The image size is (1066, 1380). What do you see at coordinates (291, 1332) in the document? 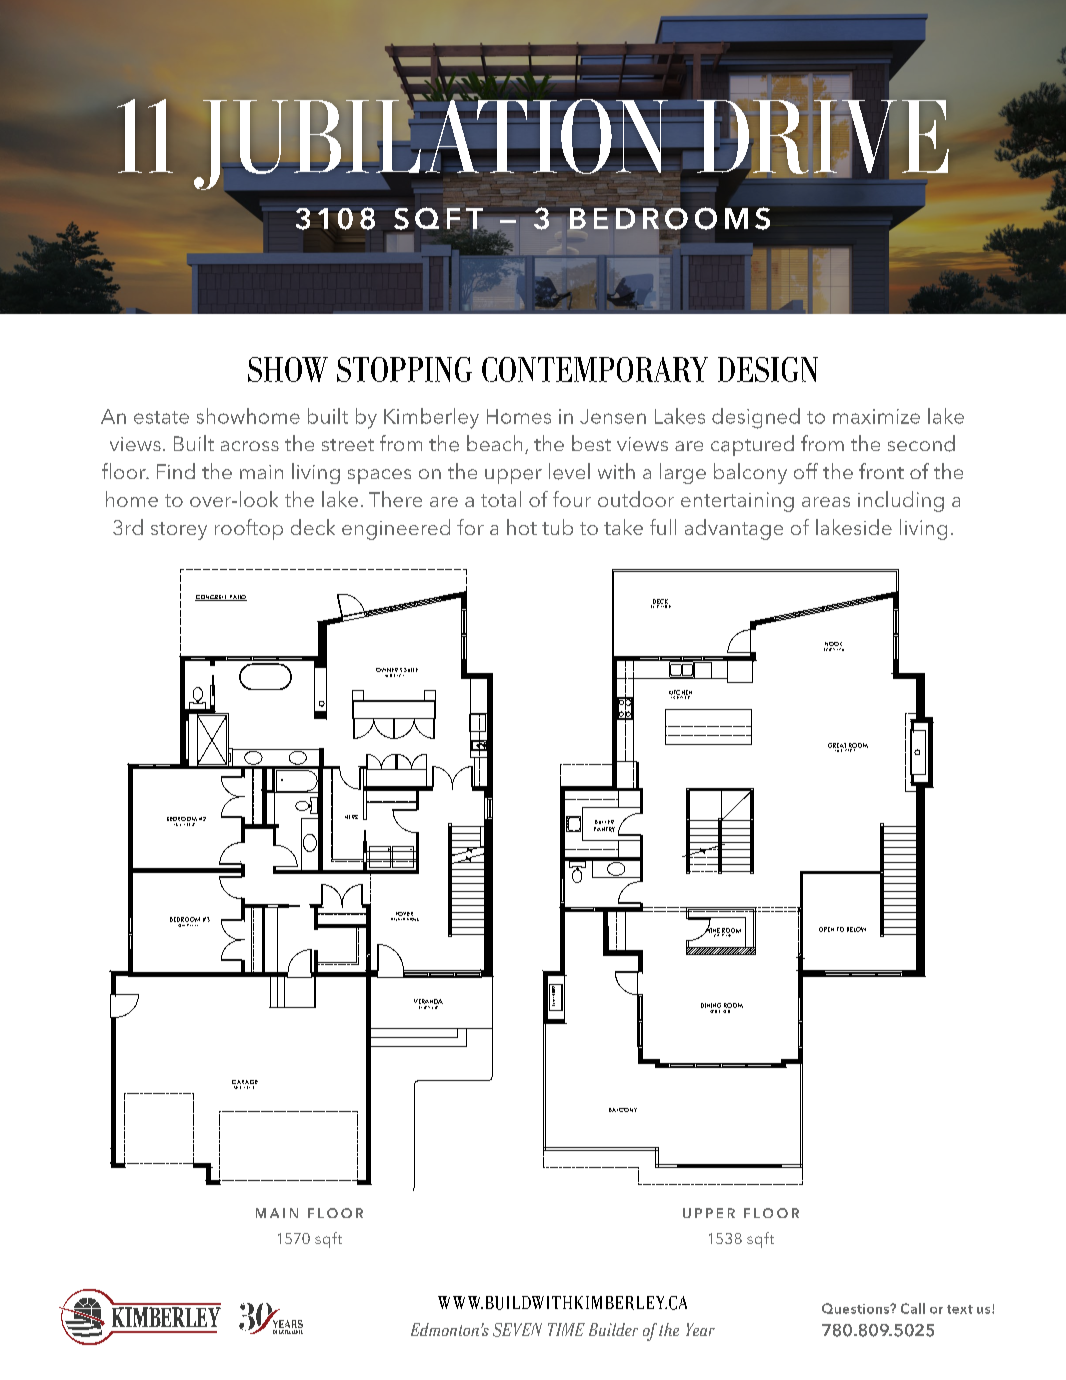
I see `EXCELLENCE` at bounding box center [291, 1332].
